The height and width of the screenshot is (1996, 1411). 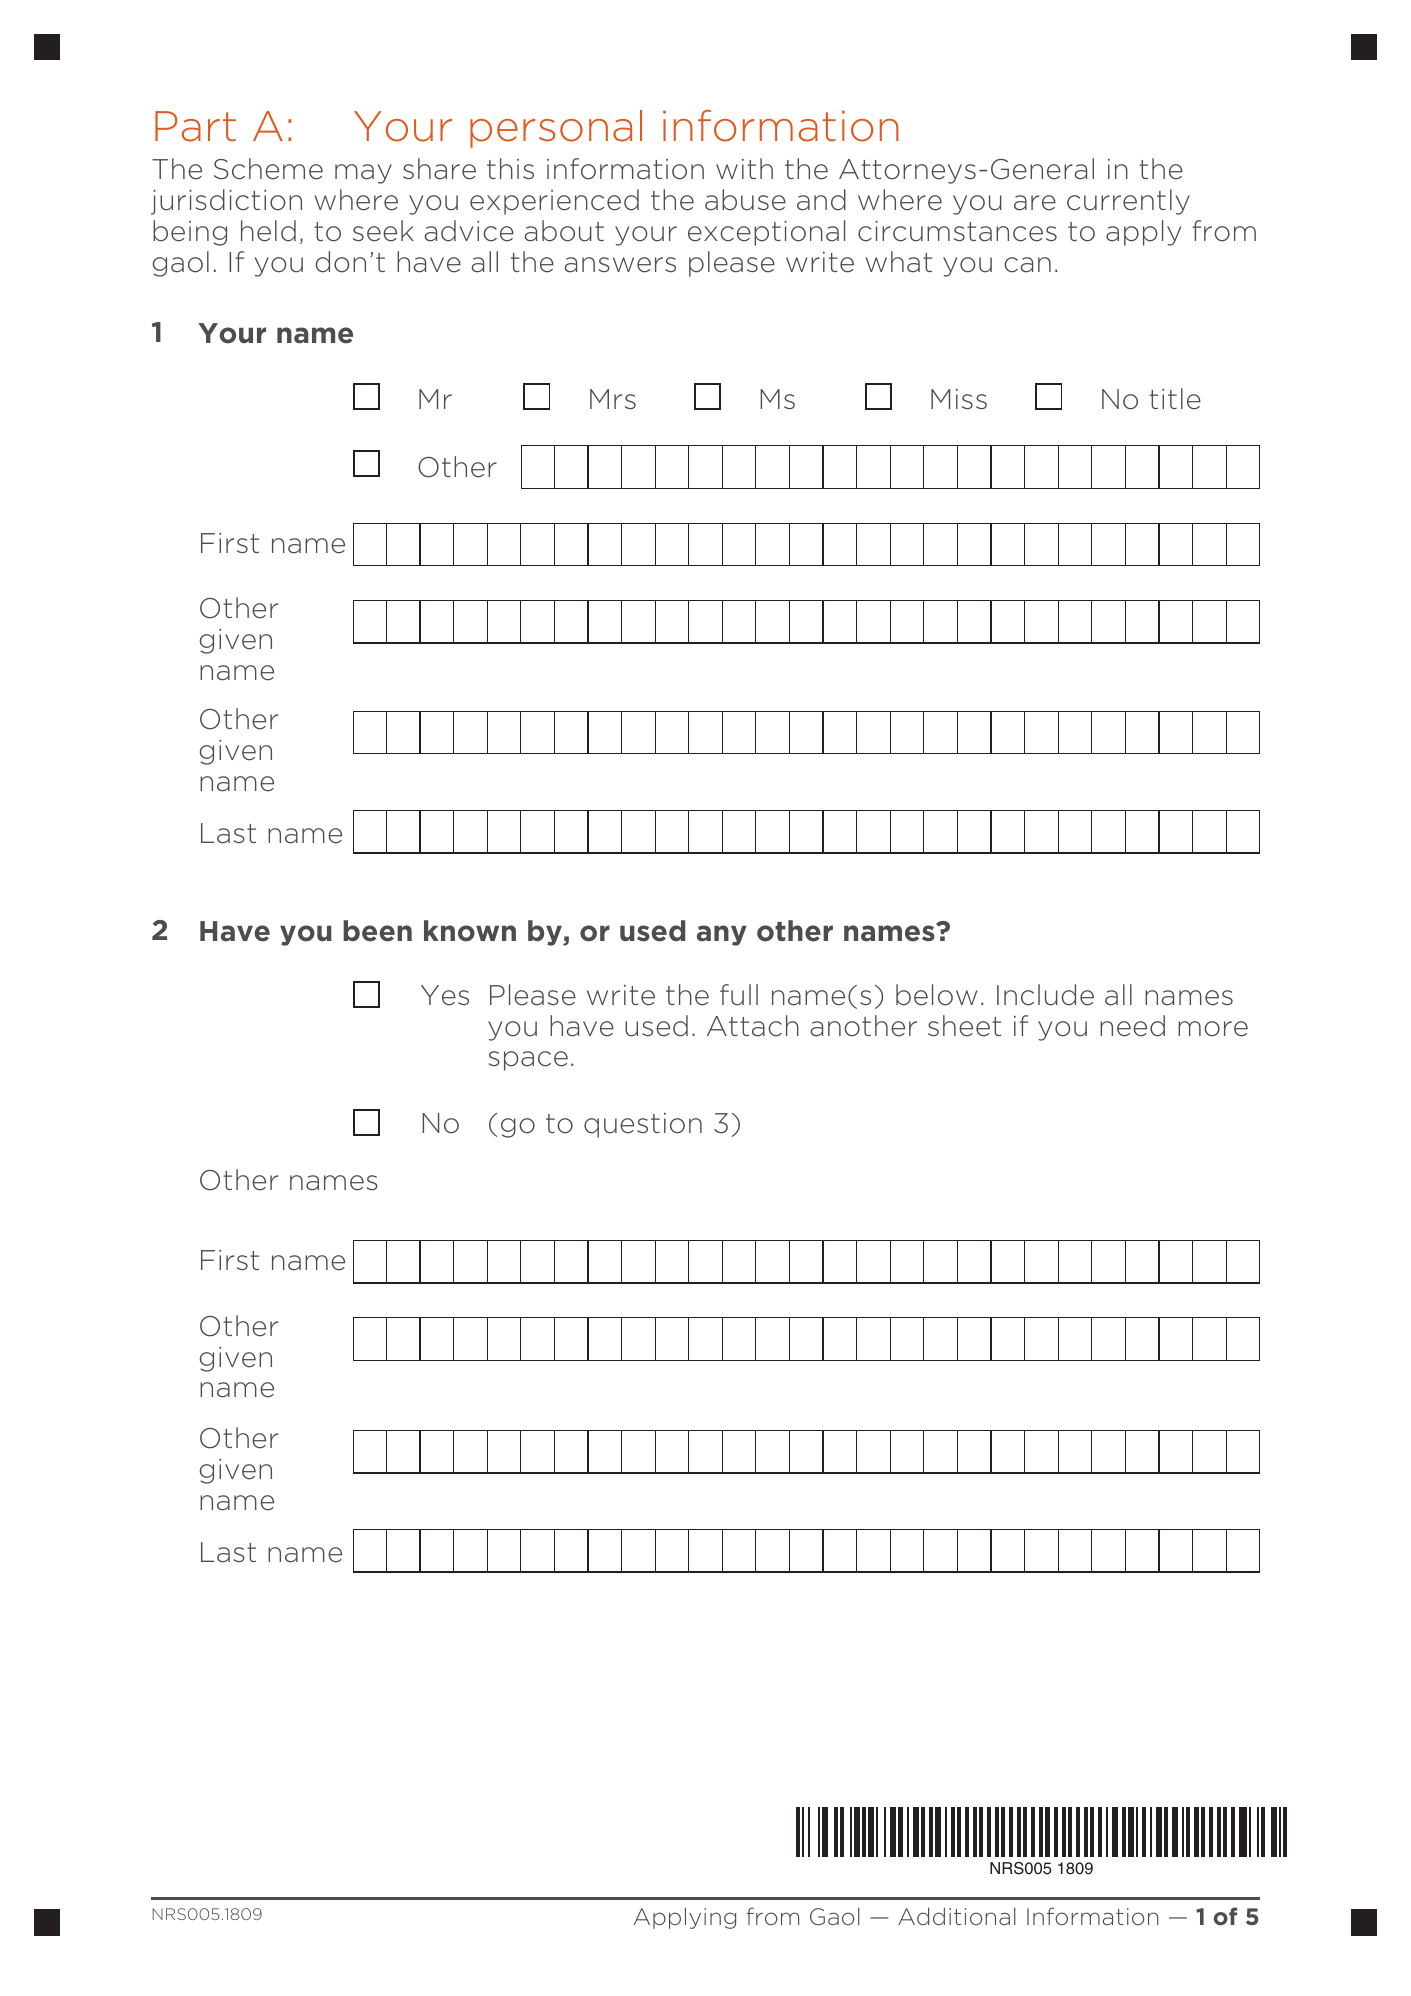 I want to click on need, so click(x=1132, y=1026).
